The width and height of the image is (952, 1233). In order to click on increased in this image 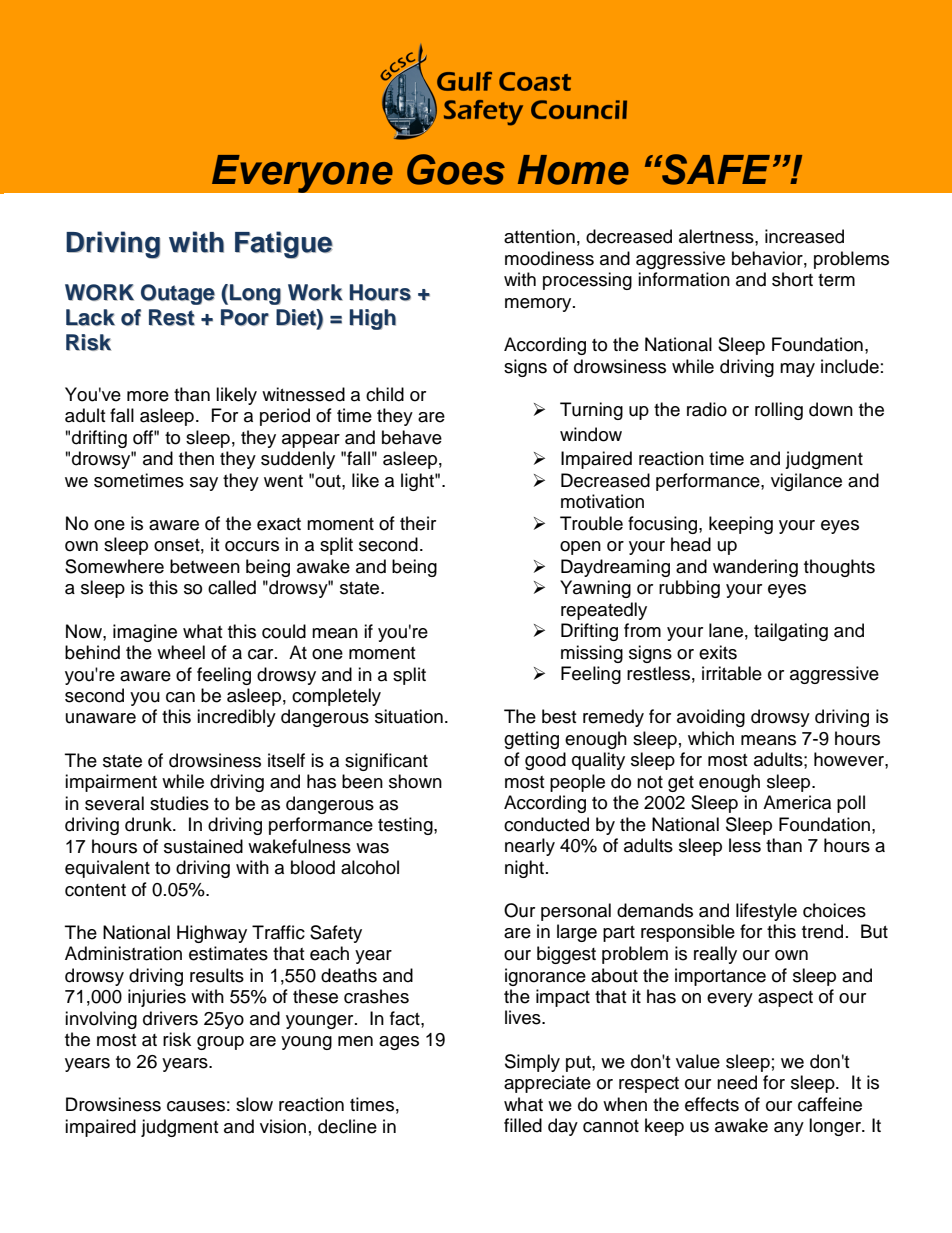, I will do `click(804, 236)`.
